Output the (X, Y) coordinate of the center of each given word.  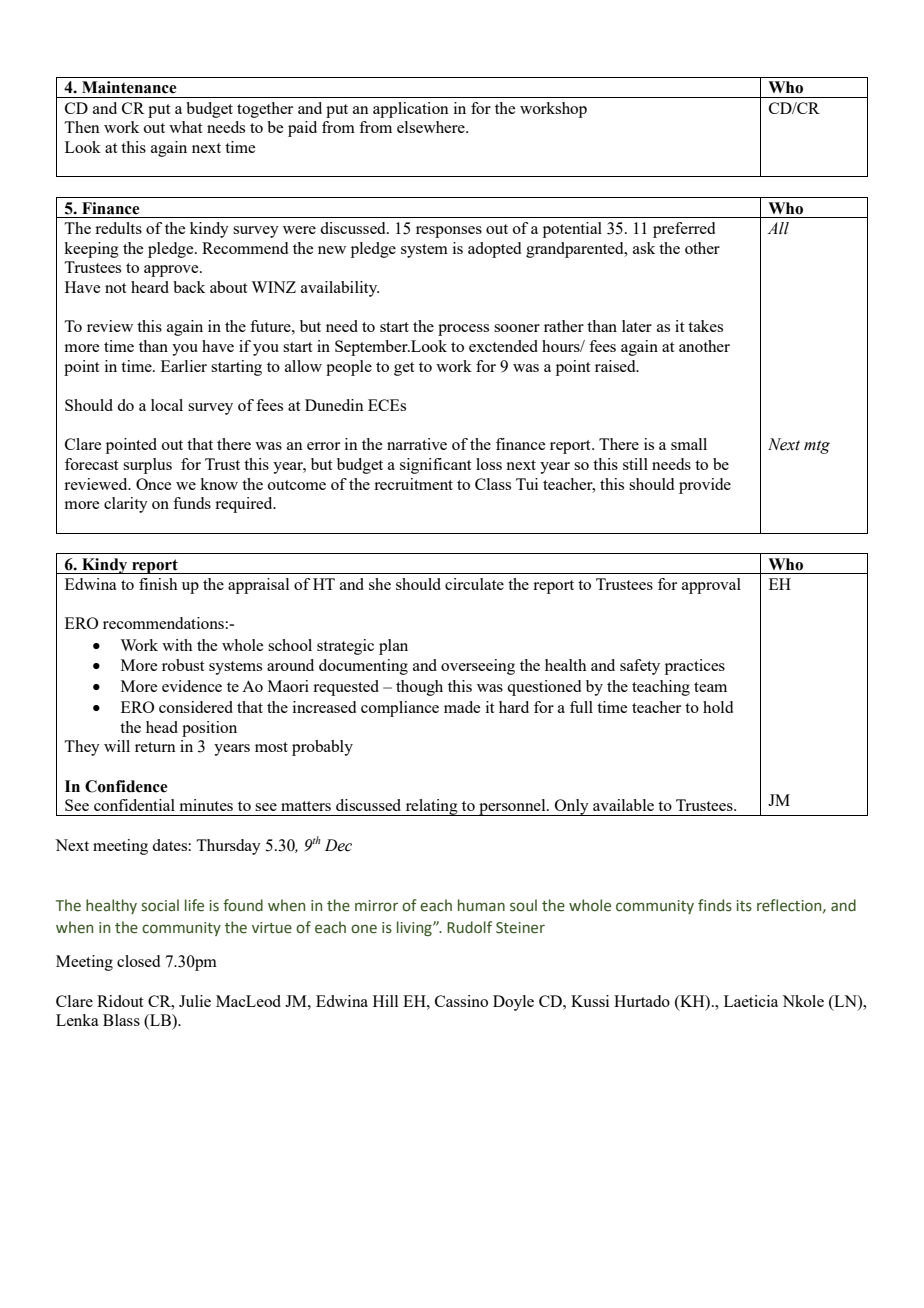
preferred (684, 230)
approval (711, 586)
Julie (195, 1001)
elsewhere (432, 127)
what (185, 127)
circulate (474, 584)
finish (158, 584)
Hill (385, 1001)
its (744, 906)
